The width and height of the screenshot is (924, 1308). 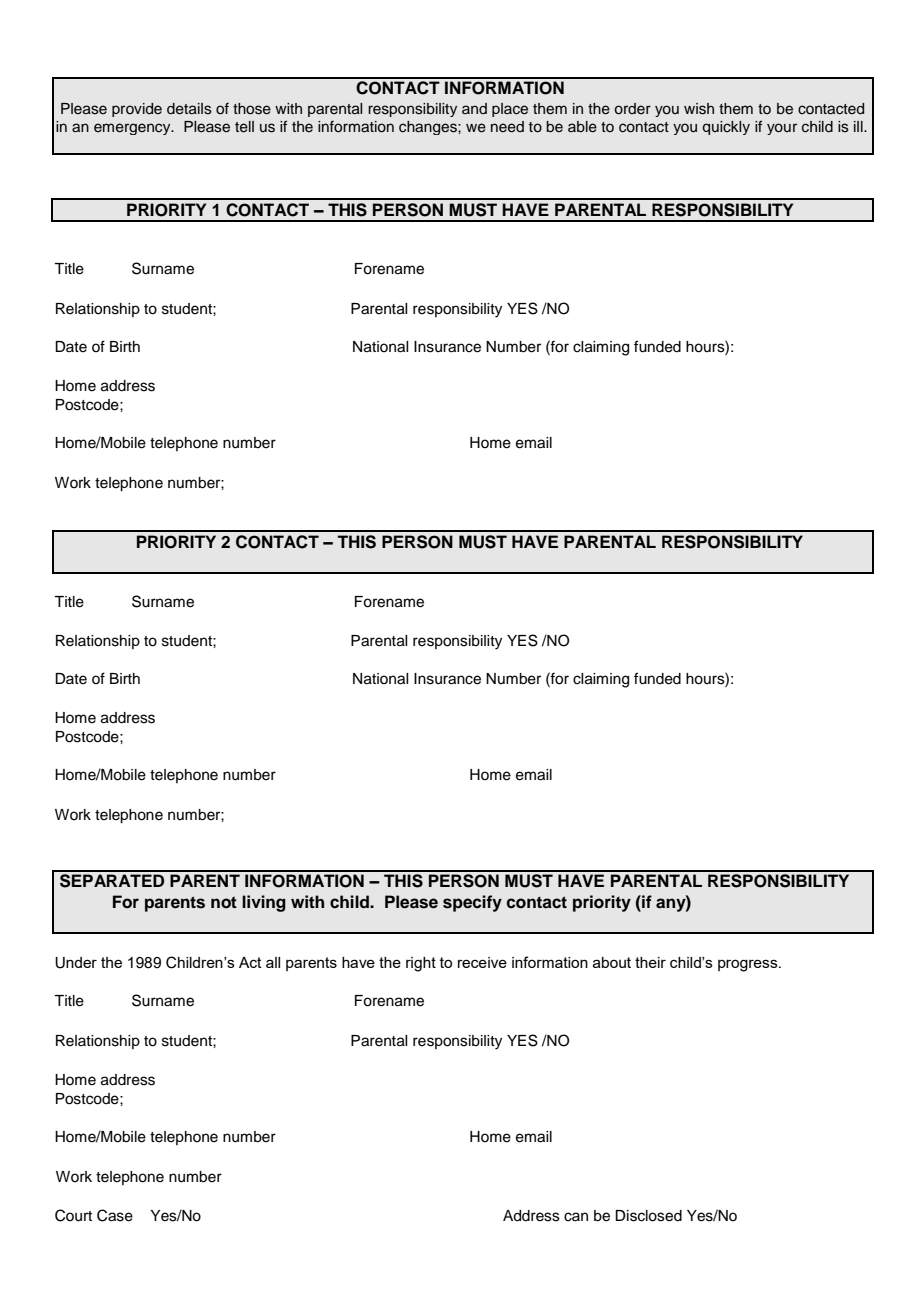 What do you see at coordinates (133, 129) in the screenshot?
I see `emergency` at bounding box center [133, 129].
